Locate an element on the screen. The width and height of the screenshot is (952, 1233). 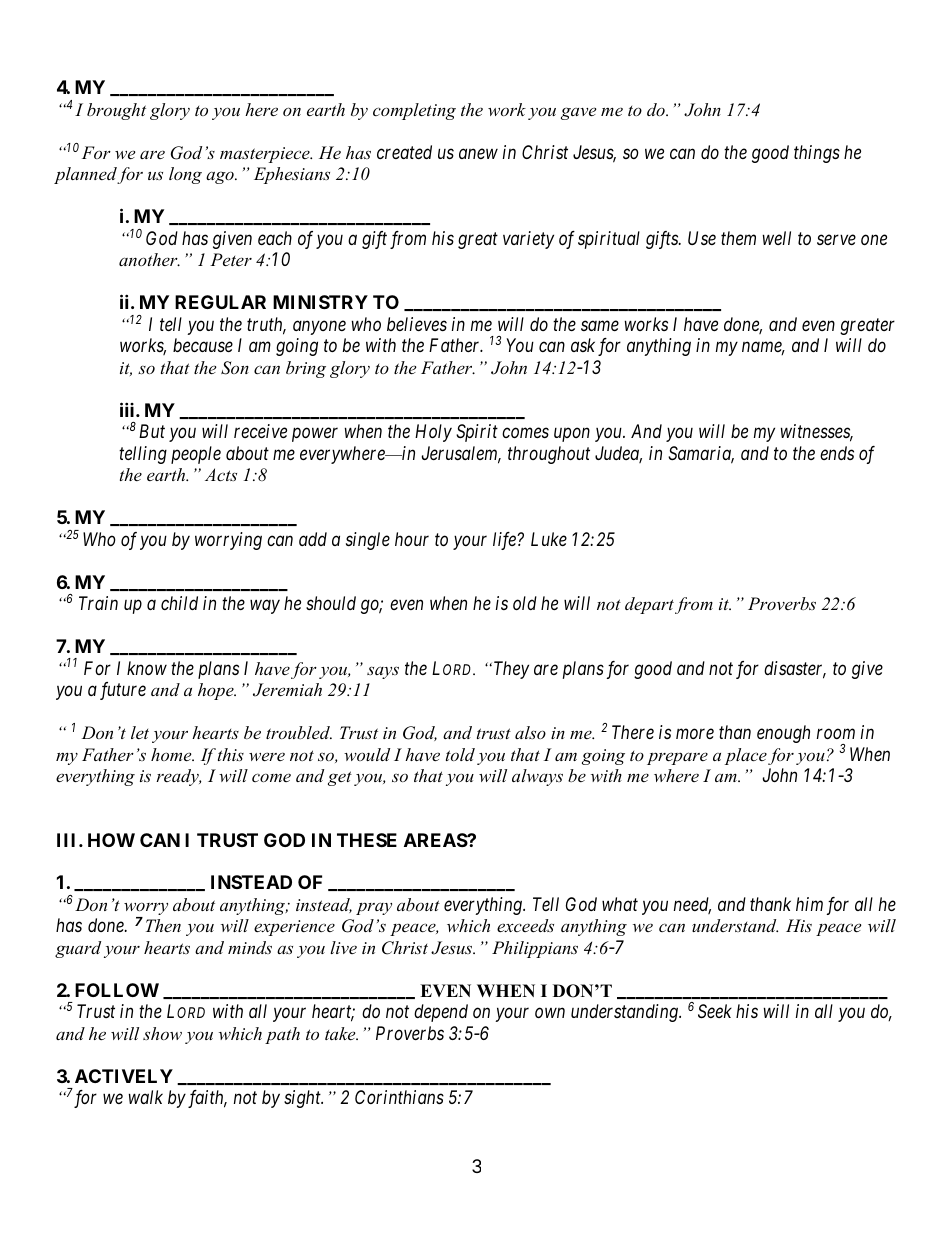
child is located at coordinates (179, 603).
